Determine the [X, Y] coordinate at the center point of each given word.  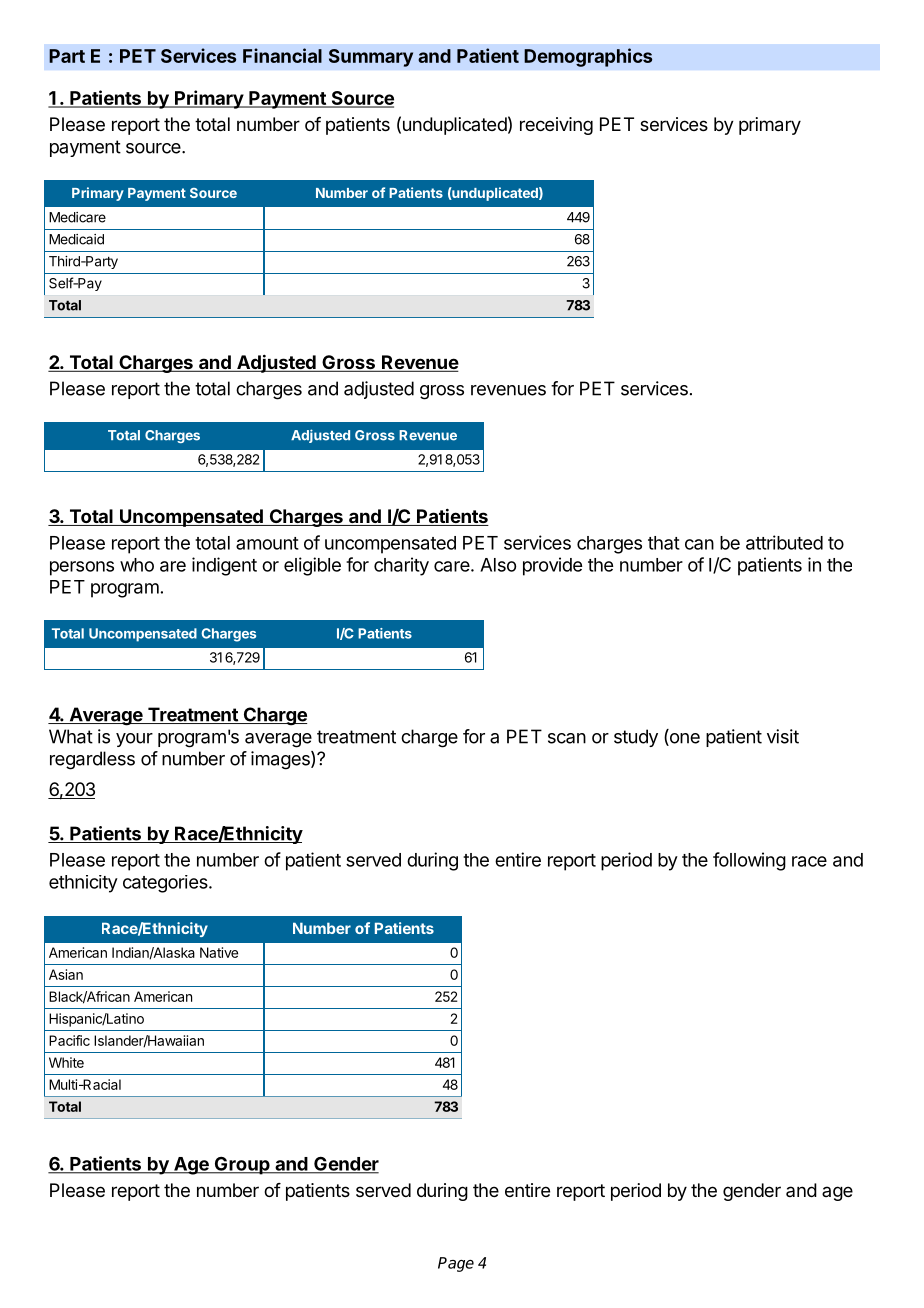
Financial [282, 55]
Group [242, 1165]
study [636, 738]
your [134, 740]
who [137, 565]
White [66, 1062]
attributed [784, 542]
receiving [556, 126]
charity [401, 566]
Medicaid [76, 239]
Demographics [588, 57]
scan [567, 738]
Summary [371, 58]
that [664, 543]
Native [219, 952]
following [749, 861]
